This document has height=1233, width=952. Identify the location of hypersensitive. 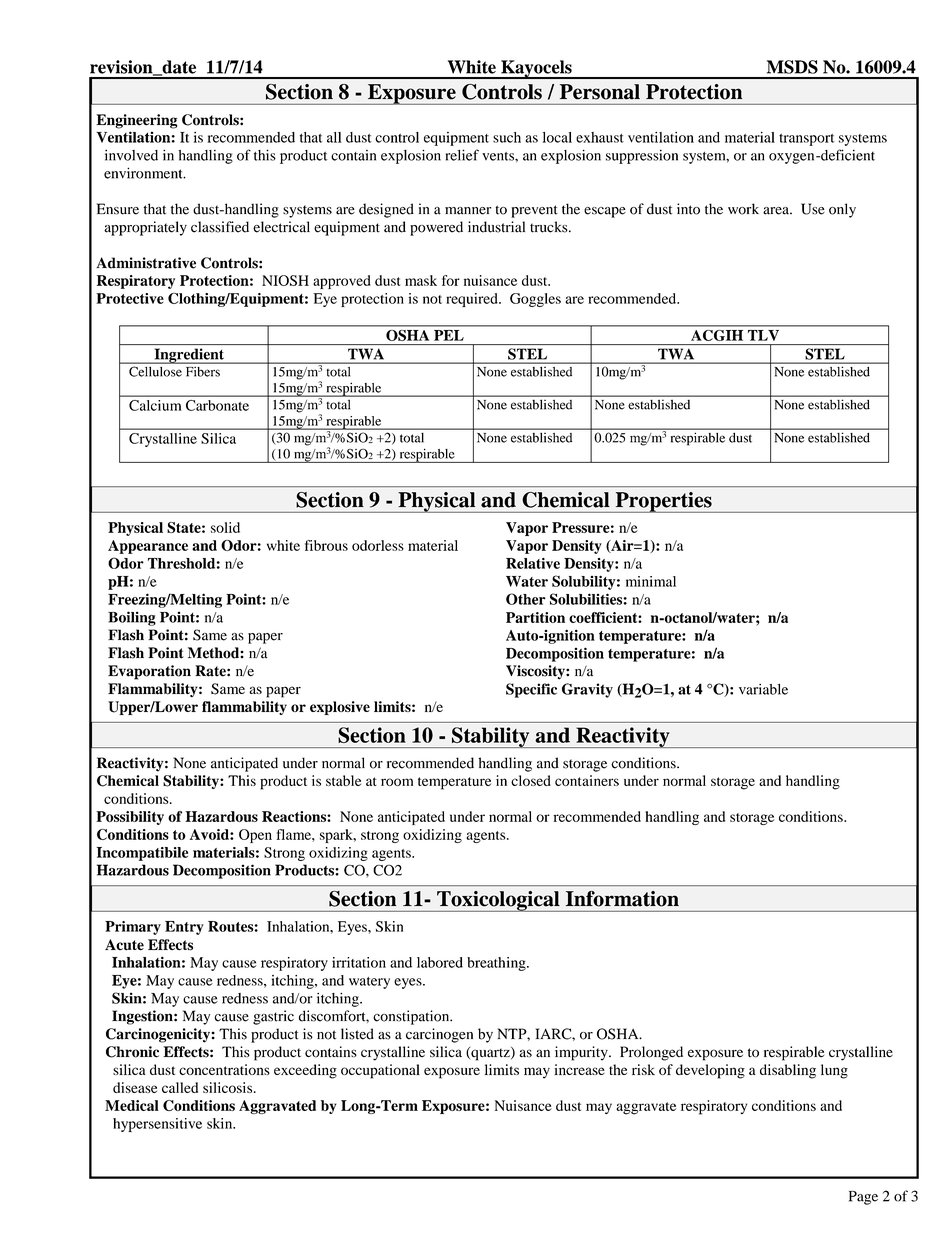
(157, 1125).
